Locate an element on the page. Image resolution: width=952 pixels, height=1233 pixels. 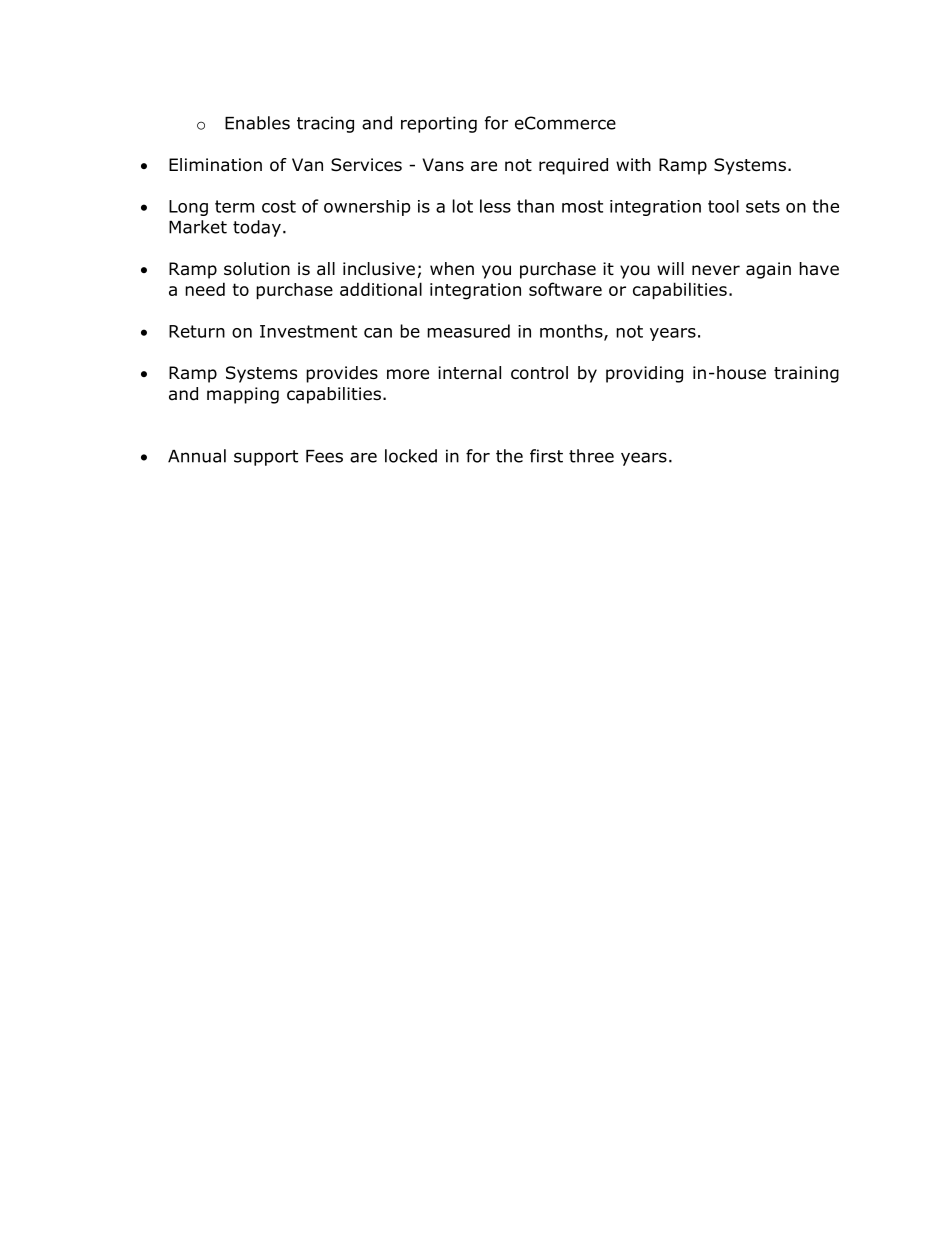
reporting is located at coordinates (439, 124).
